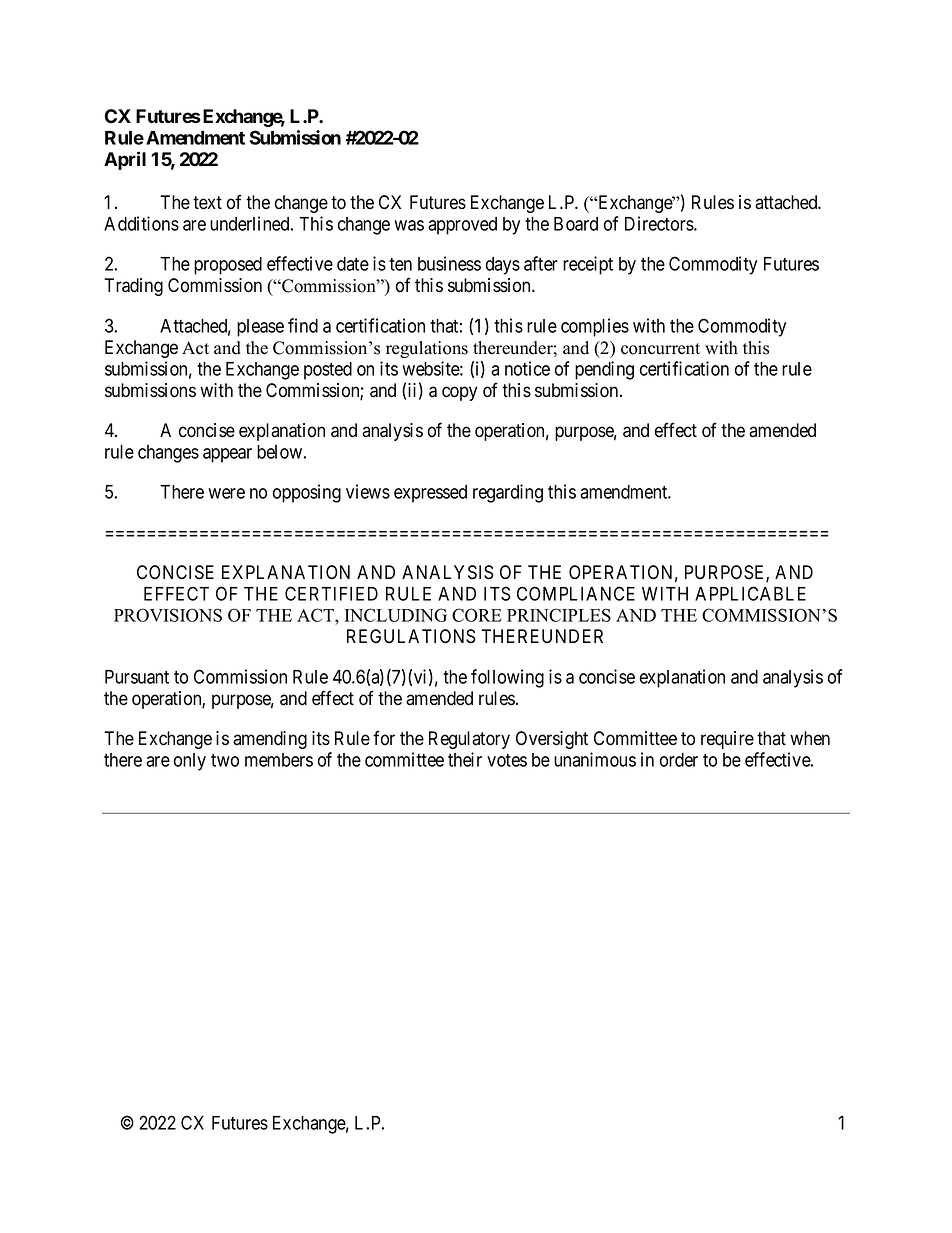  What do you see at coordinates (462, 226) in the screenshot?
I see `approved` at bounding box center [462, 226].
